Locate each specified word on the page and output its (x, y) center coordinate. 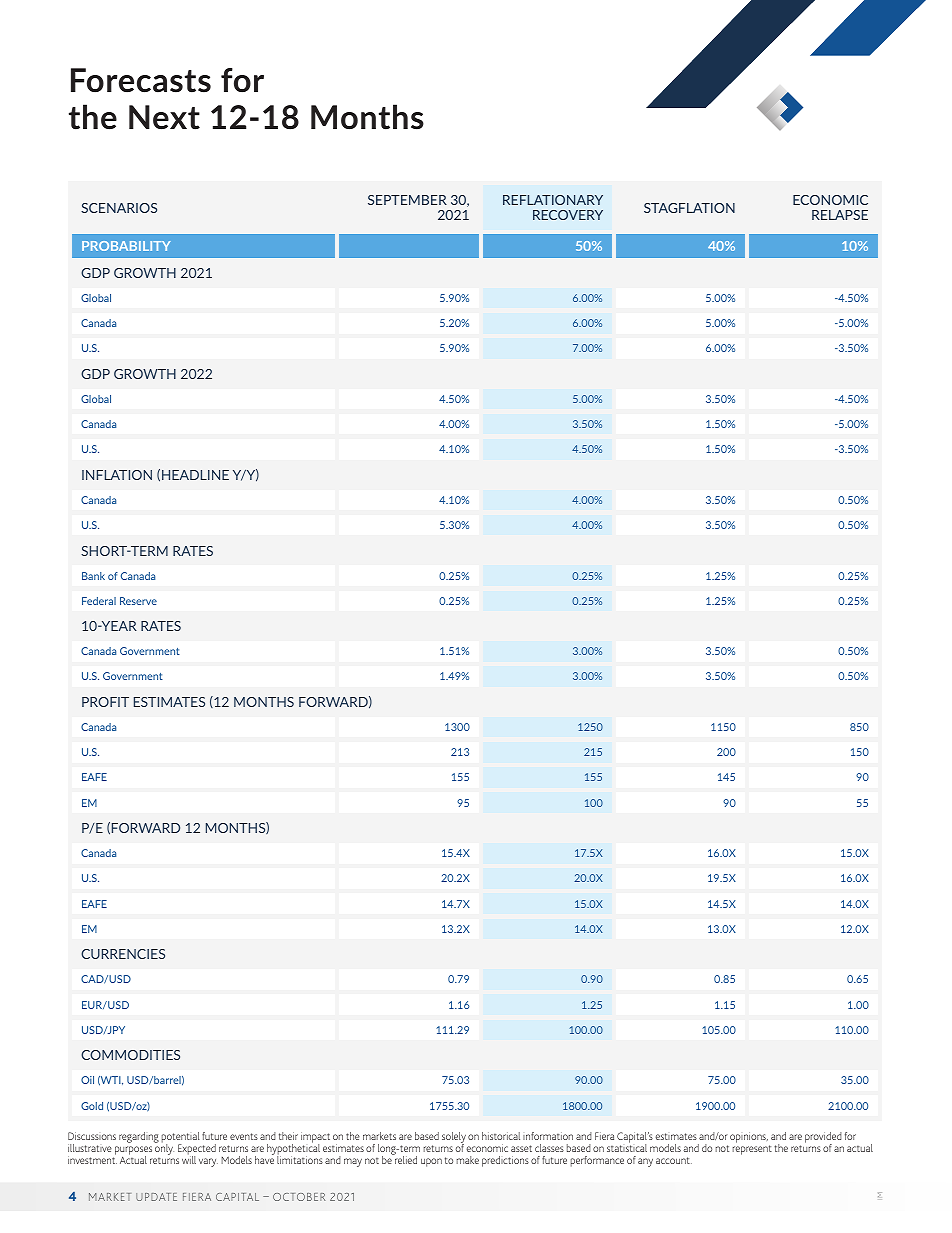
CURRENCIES (123, 954)
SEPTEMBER (407, 200)
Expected (197, 1151)
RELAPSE (840, 215)
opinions (749, 1137)
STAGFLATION (689, 208)
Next (164, 117)
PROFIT (105, 702)
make (468, 1160)
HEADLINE (195, 475)
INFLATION (117, 475)
